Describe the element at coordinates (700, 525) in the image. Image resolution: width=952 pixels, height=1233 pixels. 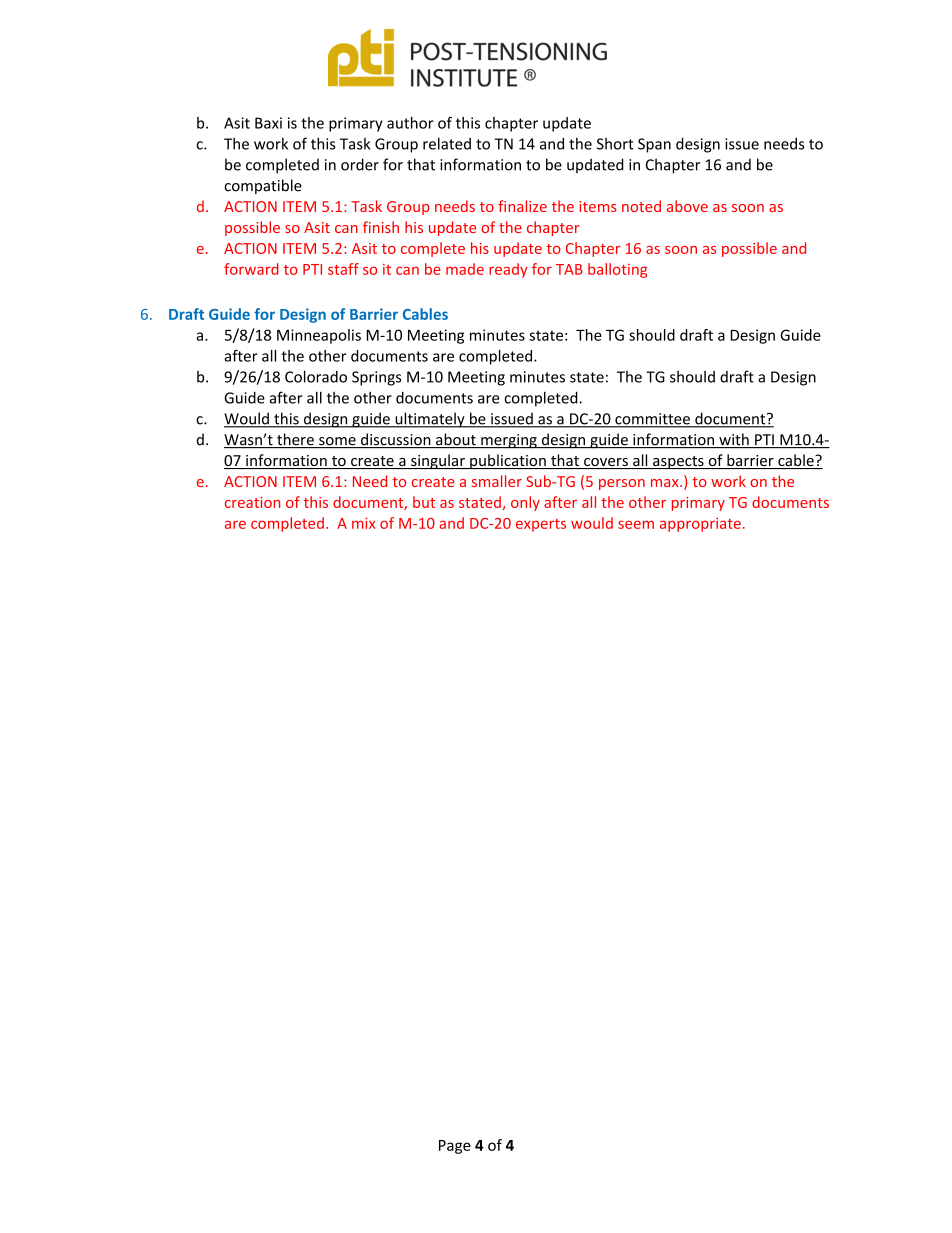
I see `appropriate` at that location.
